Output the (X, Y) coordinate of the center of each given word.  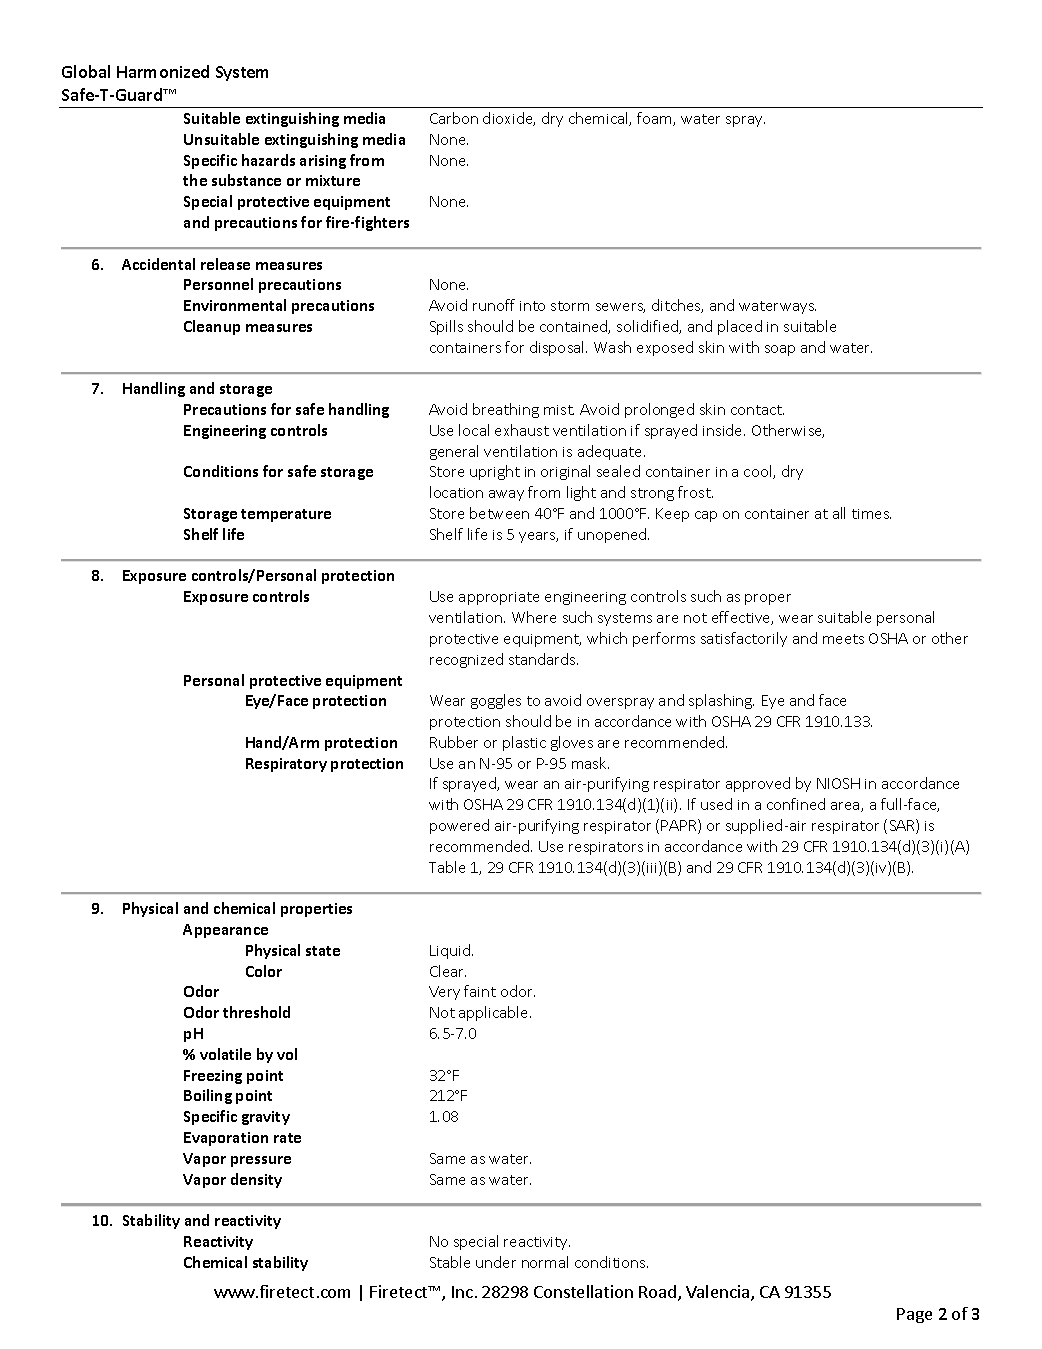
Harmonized (163, 71)
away (506, 495)
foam (655, 119)
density (256, 1180)
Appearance (225, 931)
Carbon (454, 118)
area (846, 807)
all (839, 513)
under (496, 1262)
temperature (286, 515)
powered (459, 826)
